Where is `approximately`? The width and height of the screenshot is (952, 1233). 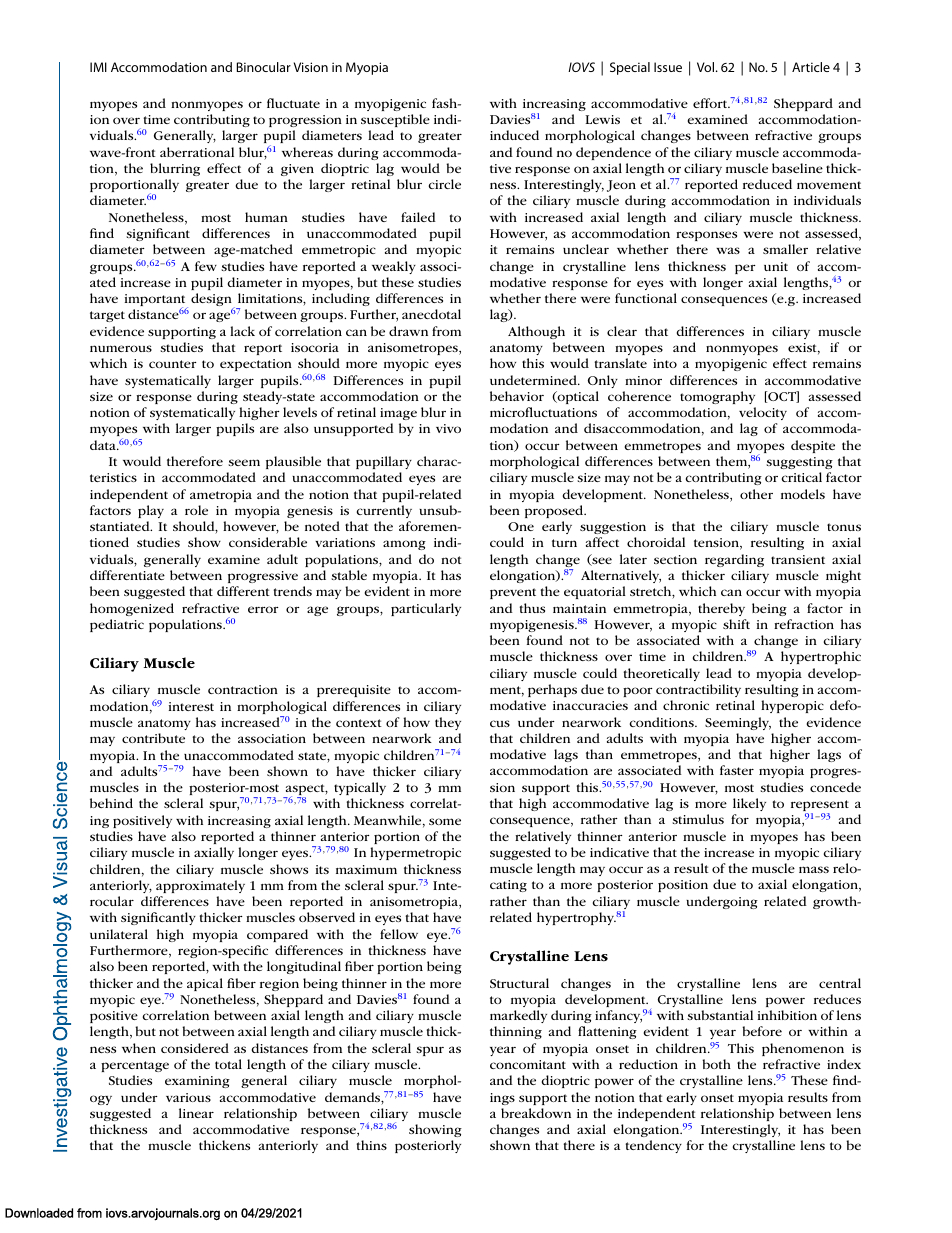 approximately is located at coordinates (200, 886).
